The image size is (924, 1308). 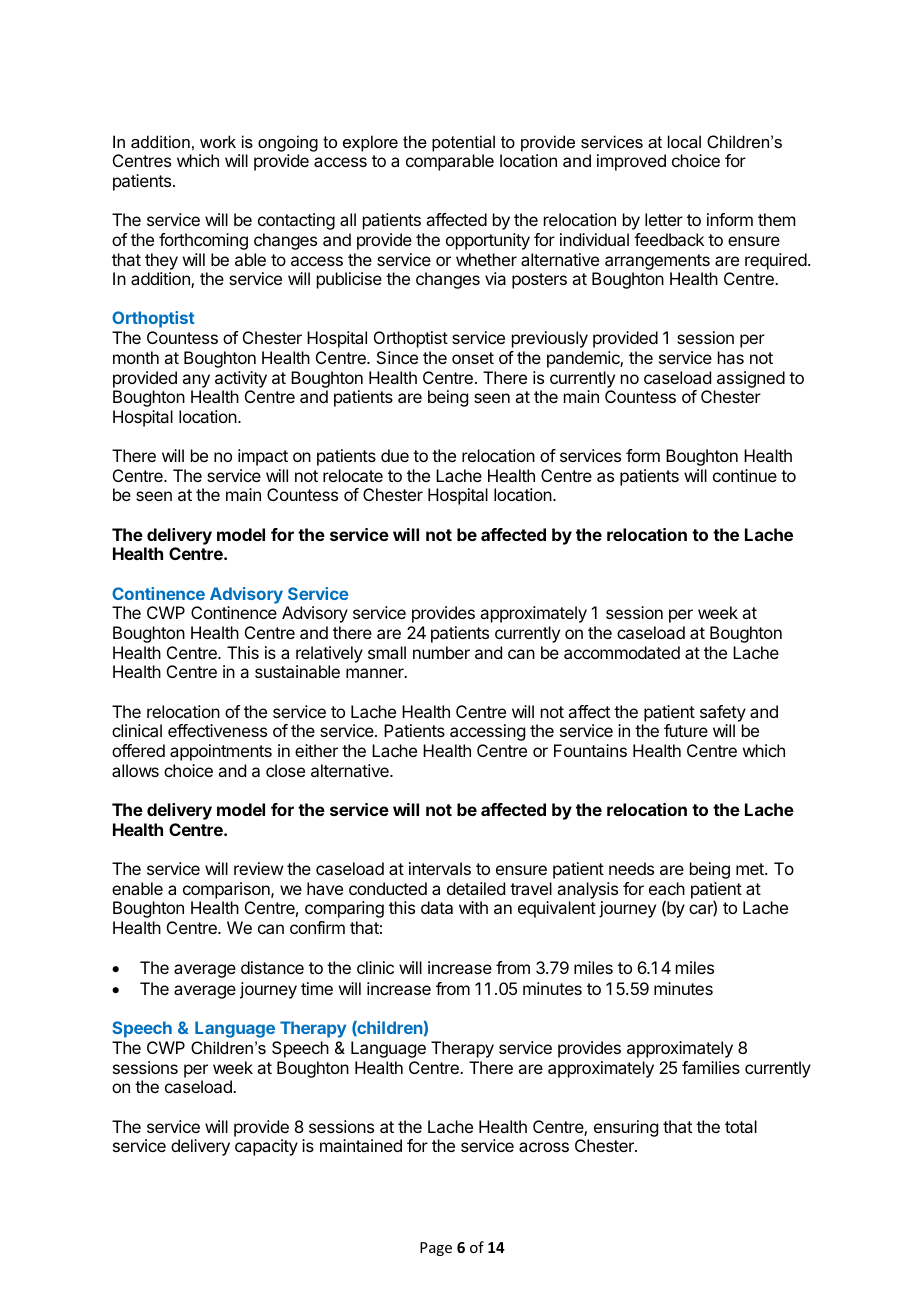 What do you see at coordinates (221, 752) in the page?
I see `appointments` at bounding box center [221, 752].
